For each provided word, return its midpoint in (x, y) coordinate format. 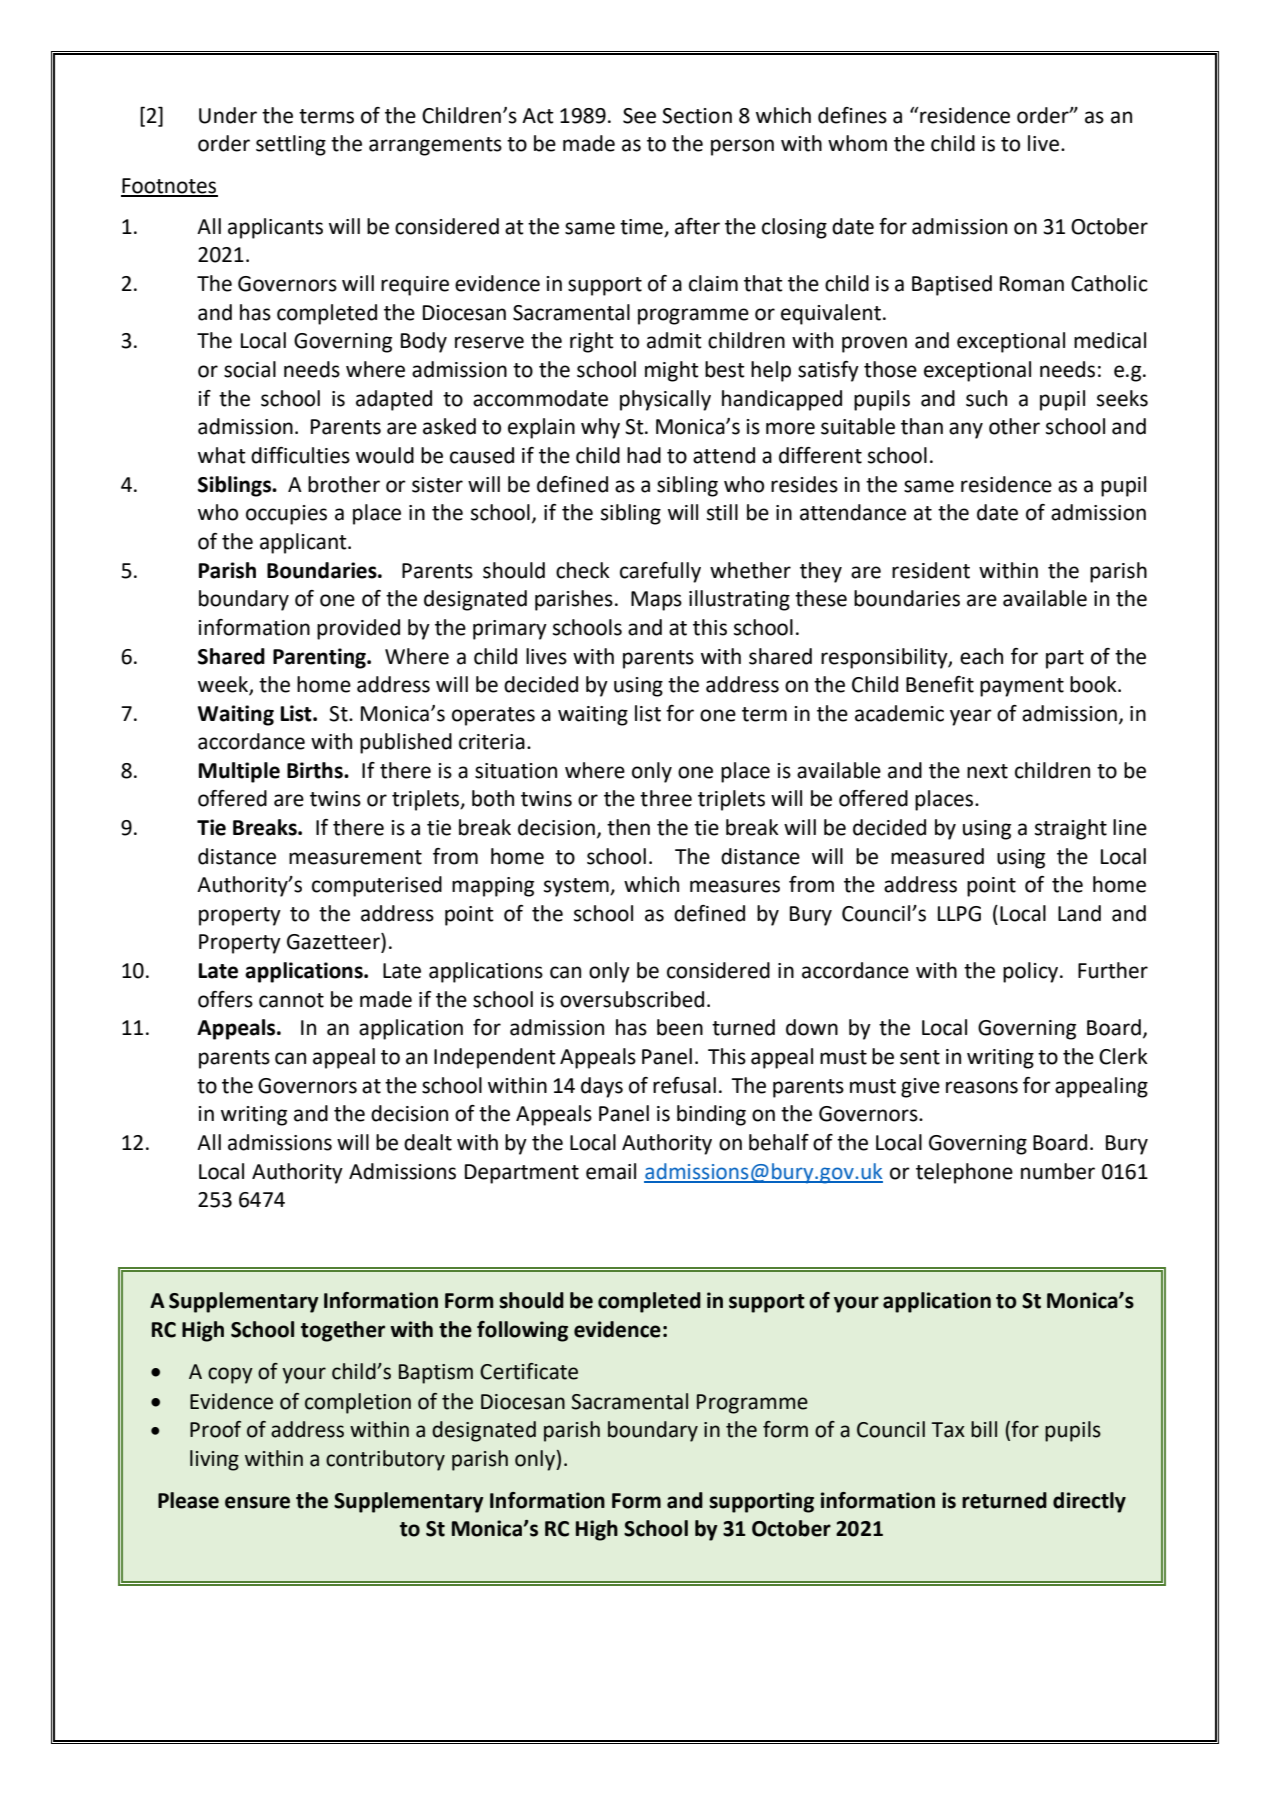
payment (1022, 687)
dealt (428, 1142)
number (1058, 1171)
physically (665, 400)
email (611, 1171)
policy (1030, 972)
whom (857, 143)
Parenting (320, 658)
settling (291, 145)
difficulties (300, 455)
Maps (656, 601)
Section (697, 116)
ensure (257, 1502)
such (986, 398)
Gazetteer (334, 942)
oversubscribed (632, 999)
